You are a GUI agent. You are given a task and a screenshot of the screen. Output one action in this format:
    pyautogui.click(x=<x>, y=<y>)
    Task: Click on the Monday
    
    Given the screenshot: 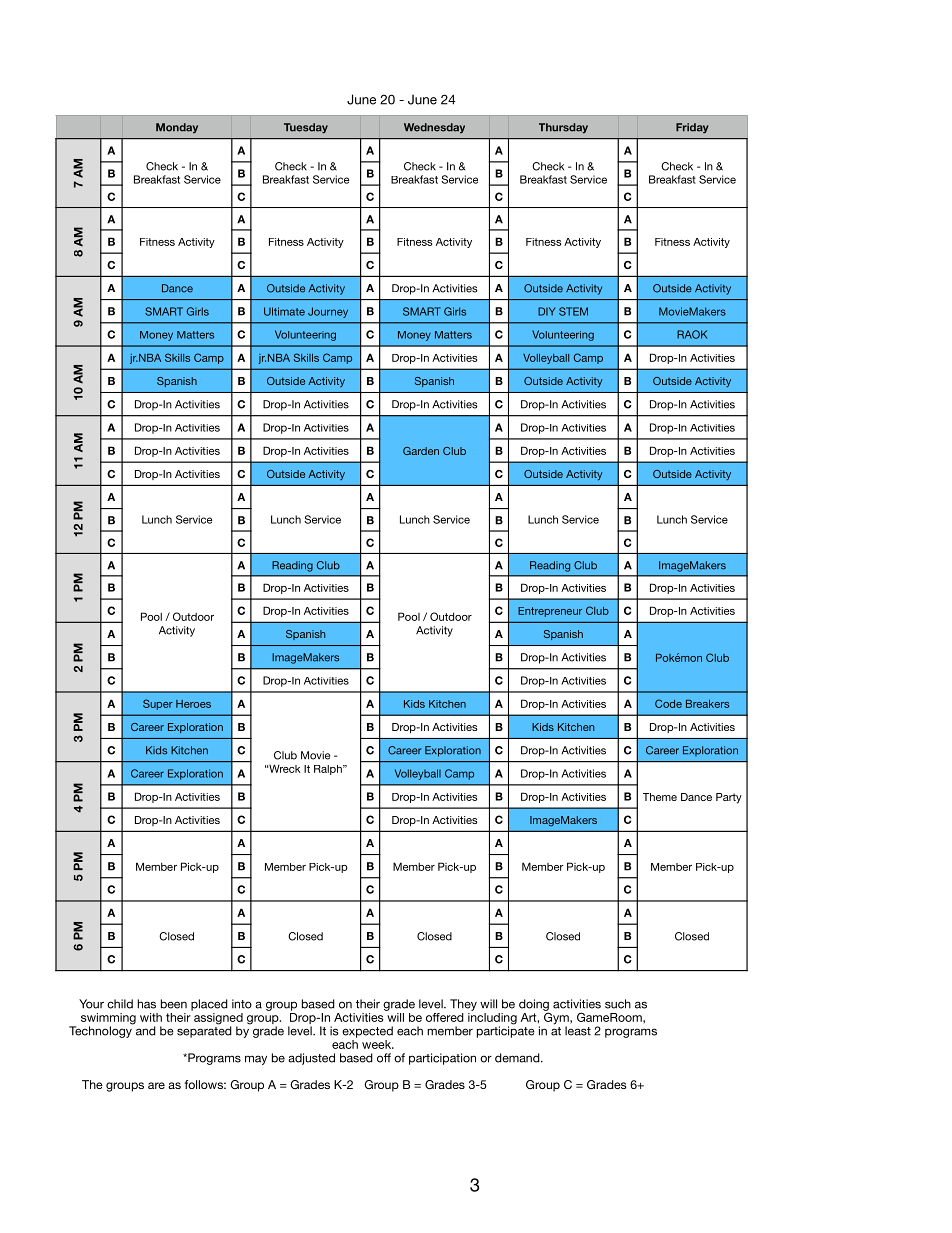 What is the action you would take?
    pyautogui.click(x=177, y=128)
